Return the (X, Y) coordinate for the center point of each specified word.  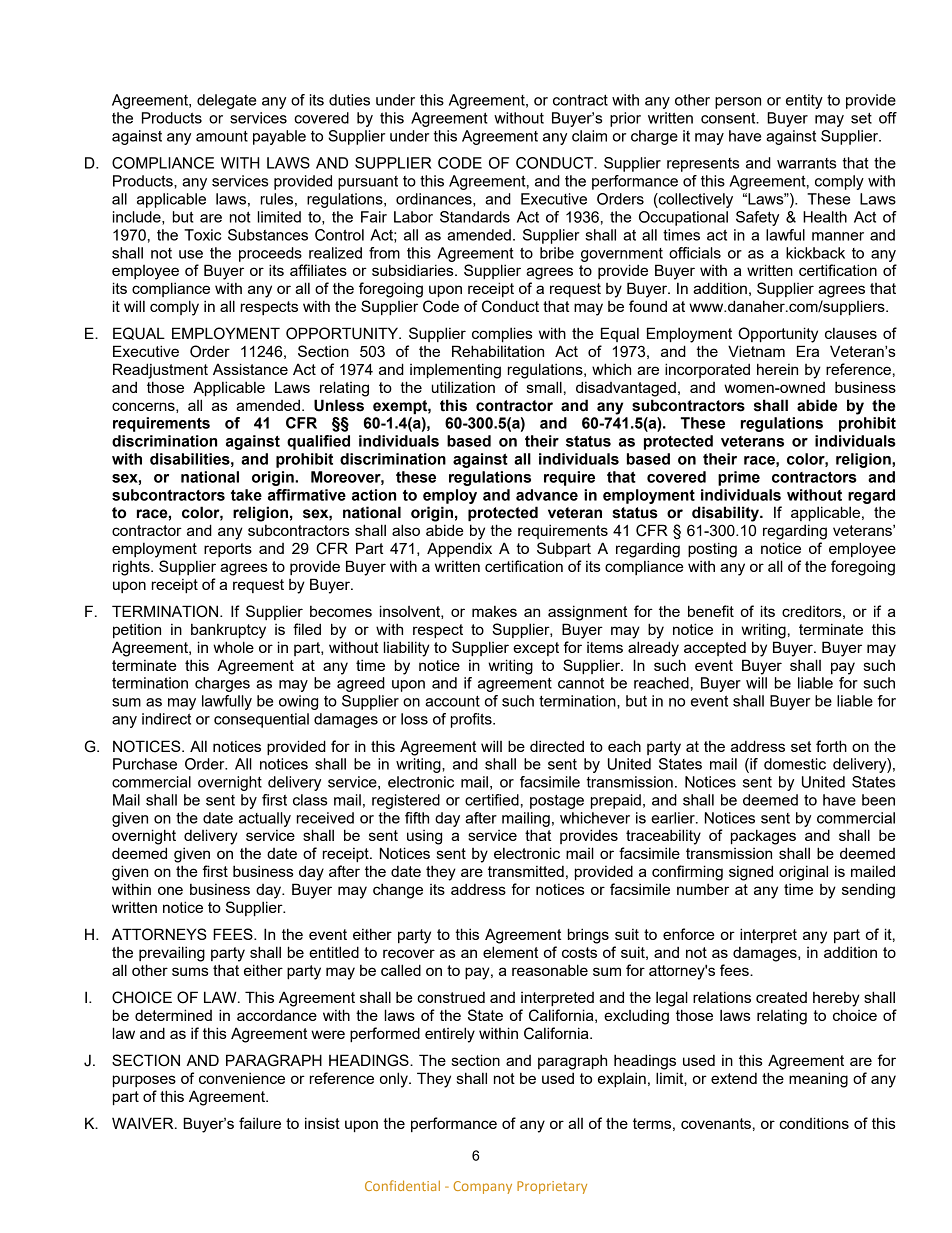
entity (804, 101)
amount (222, 136)
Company (482, 1187)
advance (547, 495)
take (246, 495)
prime (739, 478)
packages (763, 837)
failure (260, 1123)
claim (589, 136)
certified (492, 800)
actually (265, 819)
